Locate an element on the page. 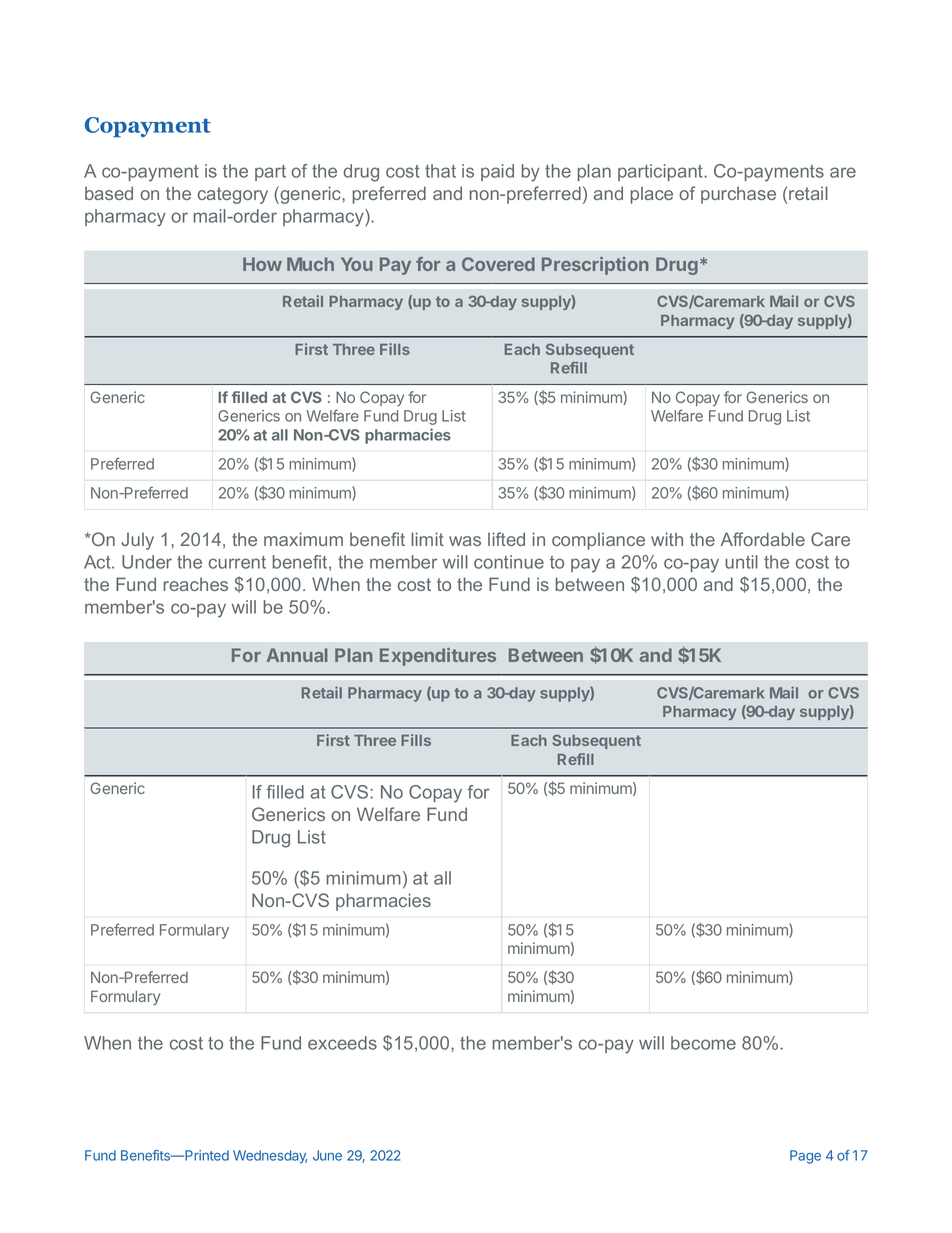  Under is located at coordinates (147, 562).
